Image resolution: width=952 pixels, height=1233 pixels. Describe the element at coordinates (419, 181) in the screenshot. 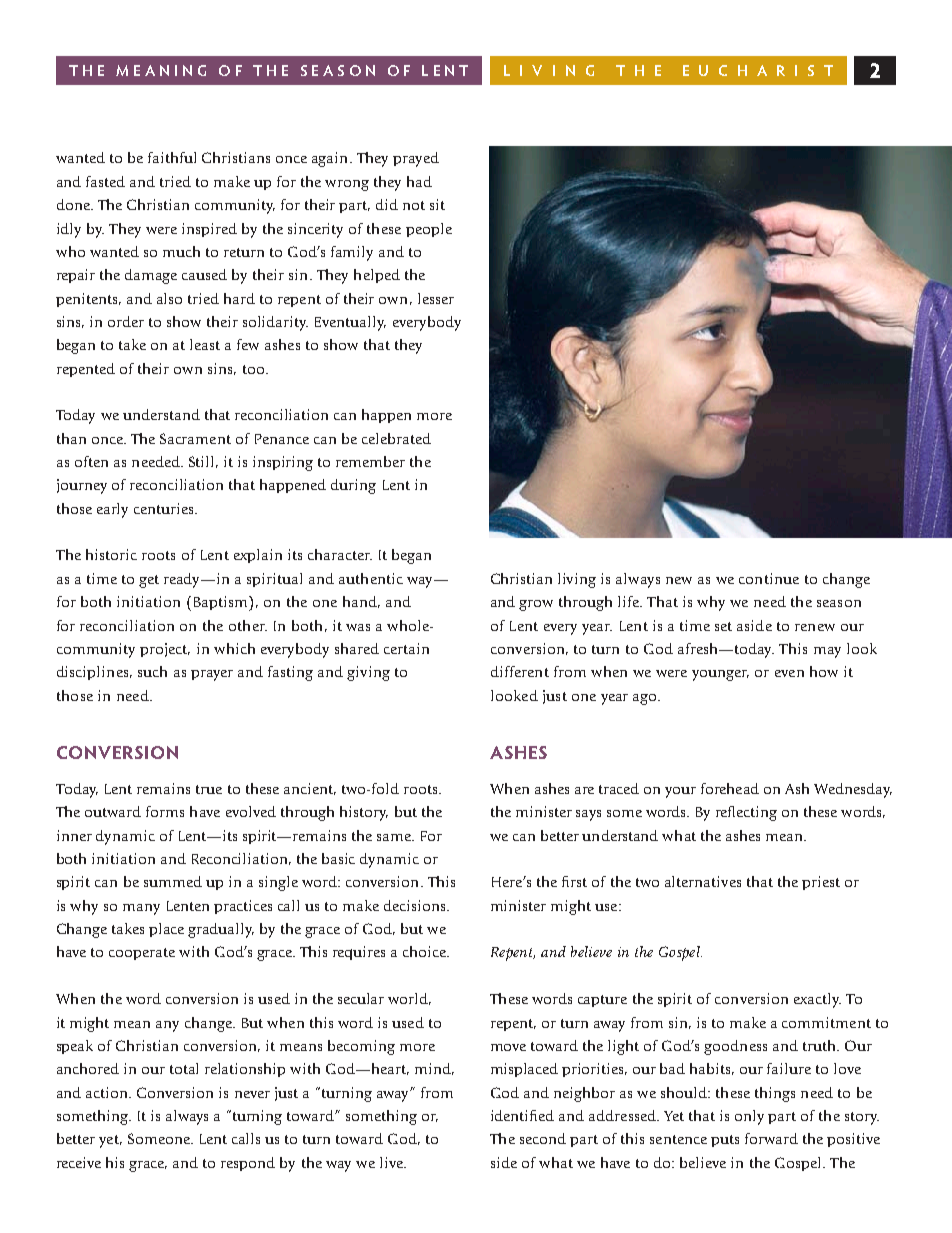

I see `had` at that location.
